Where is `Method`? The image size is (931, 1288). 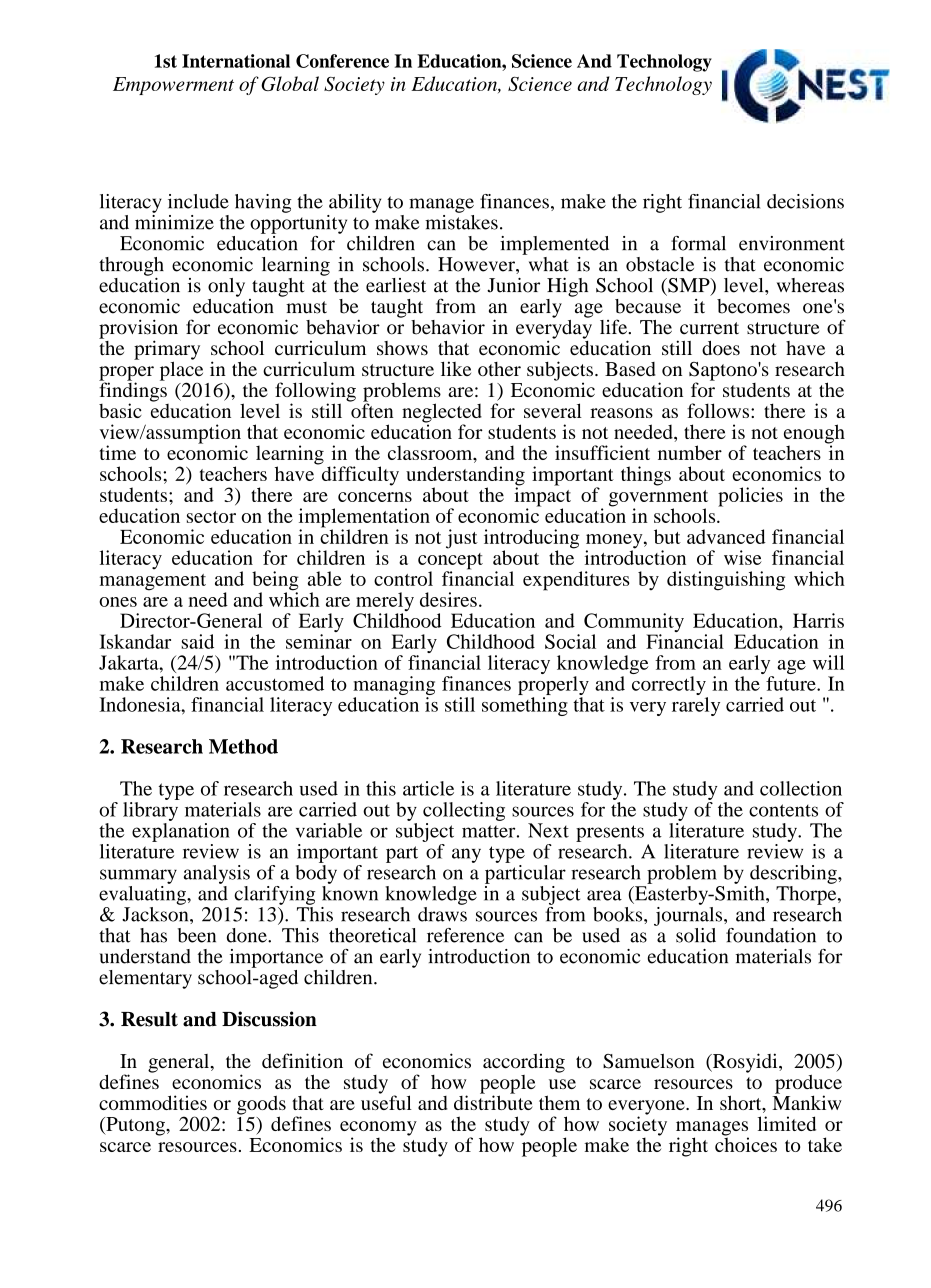
Method is located at coordinates (243, 746).
